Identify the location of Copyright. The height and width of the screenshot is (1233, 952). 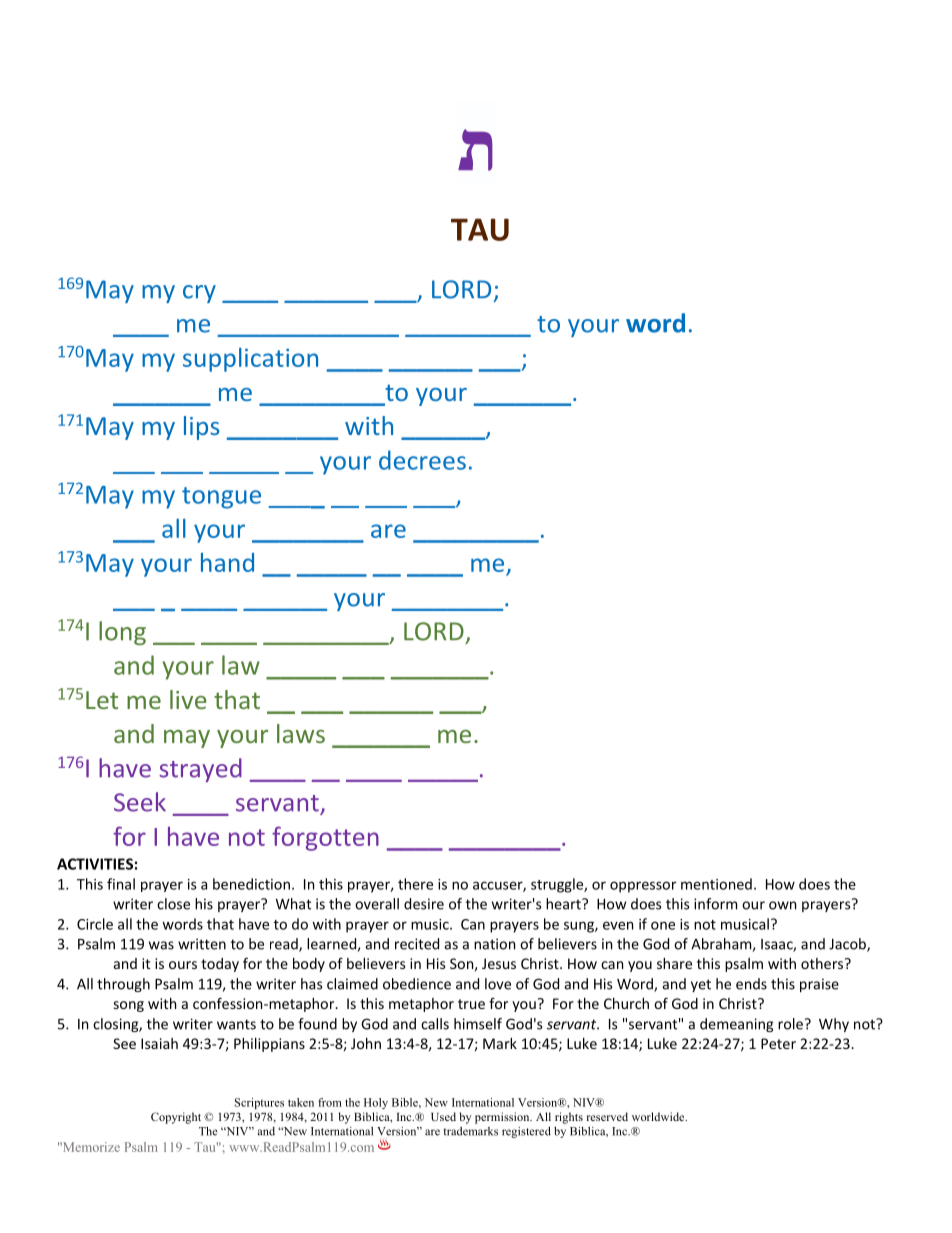
(176, 1118).
